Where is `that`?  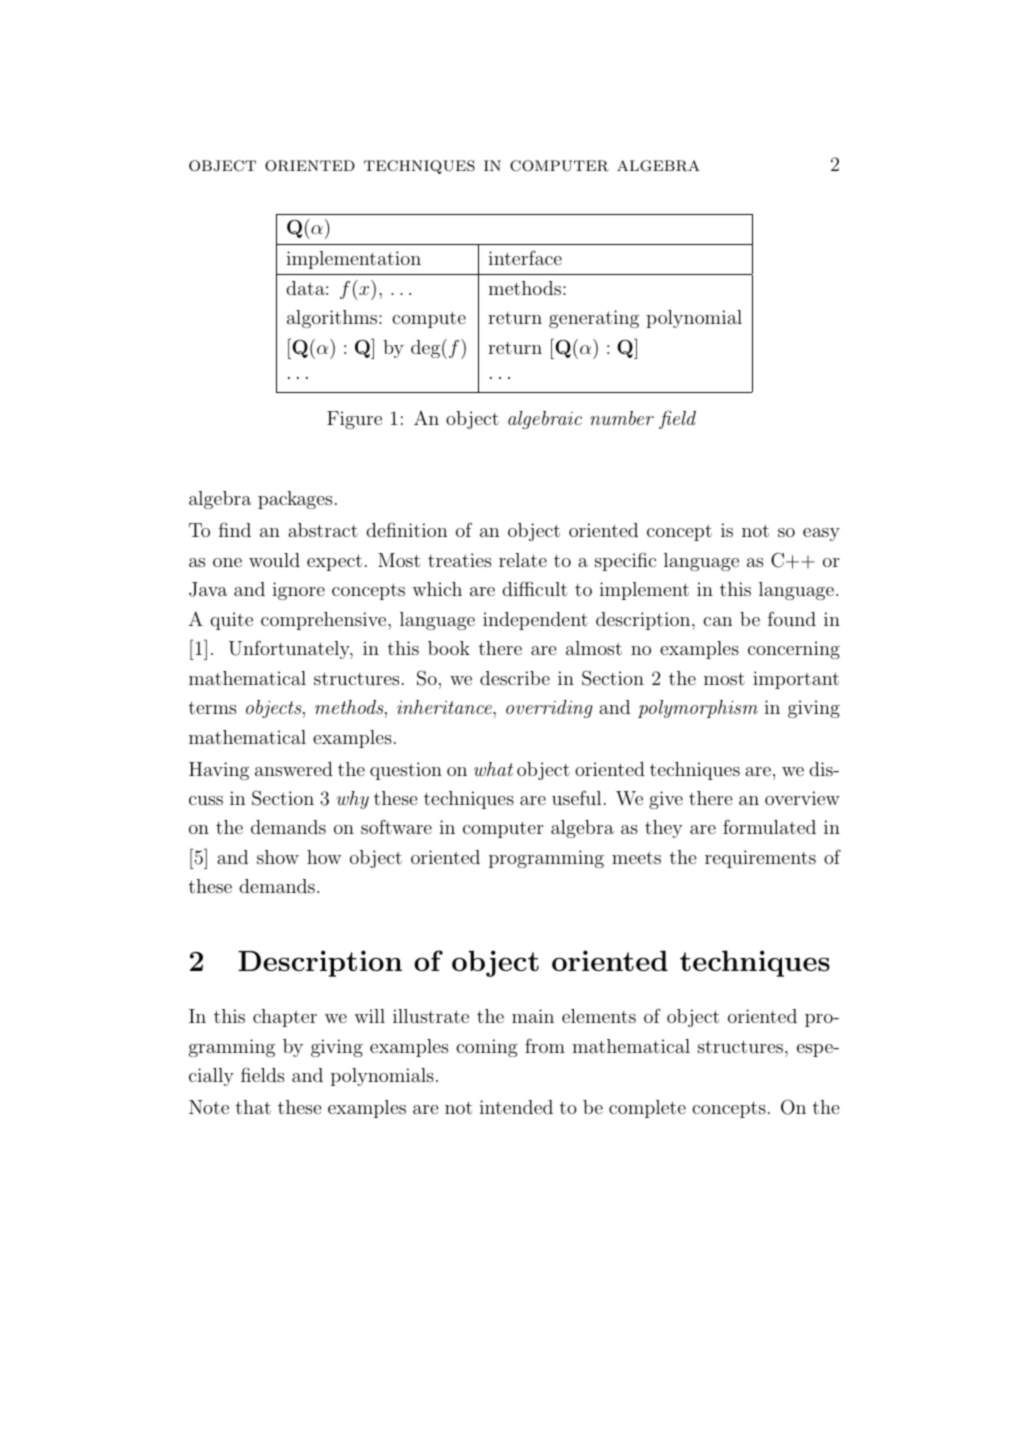
that is located at coordinates (253, 1107).
